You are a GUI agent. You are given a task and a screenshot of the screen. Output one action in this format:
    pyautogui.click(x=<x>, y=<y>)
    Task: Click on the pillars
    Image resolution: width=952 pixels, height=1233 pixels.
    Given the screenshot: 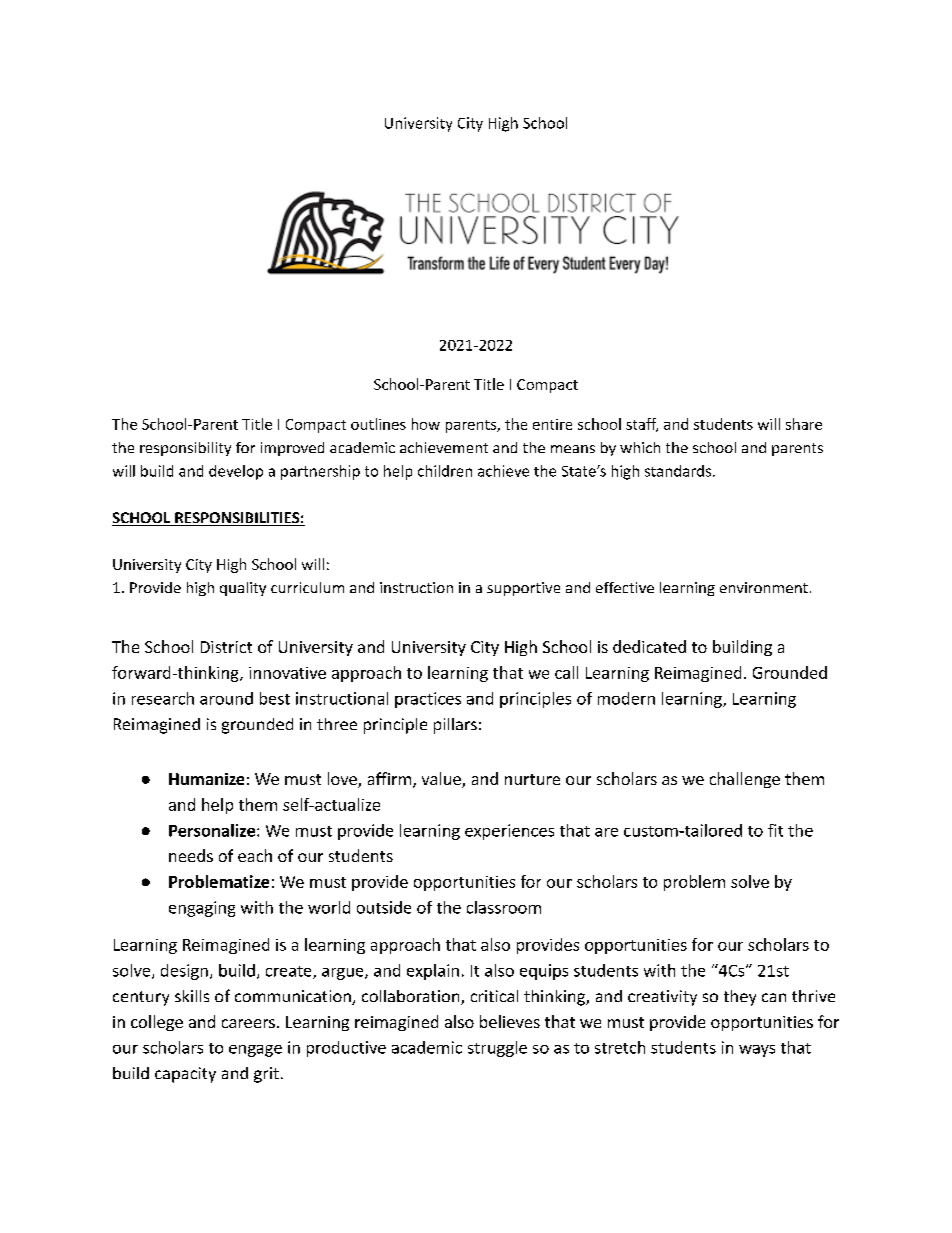 What is the action you would take?
    pyautogui.click(x=455, y=726)
